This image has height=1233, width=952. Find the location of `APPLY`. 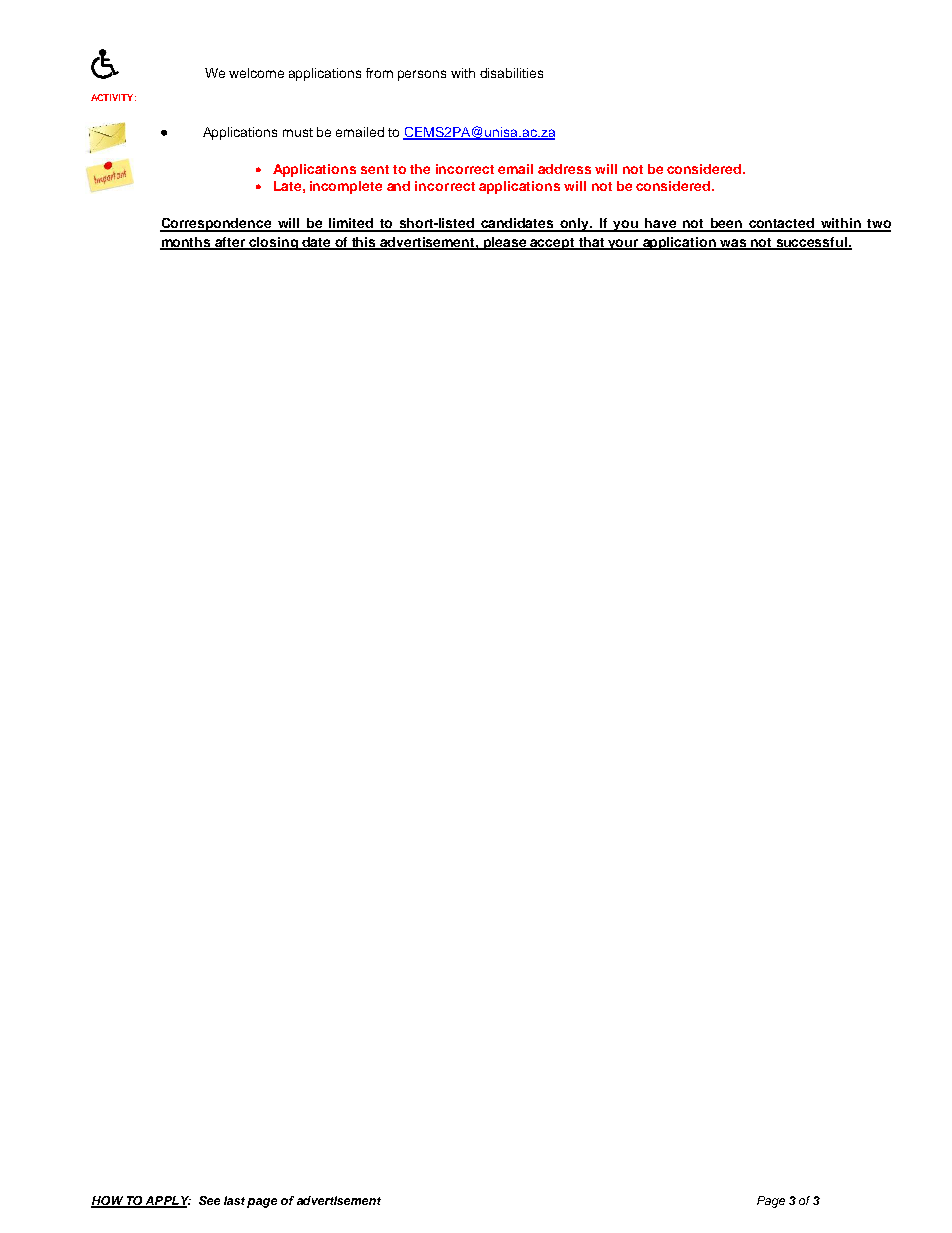

APPLY is located at coordinates (167, 1202).
